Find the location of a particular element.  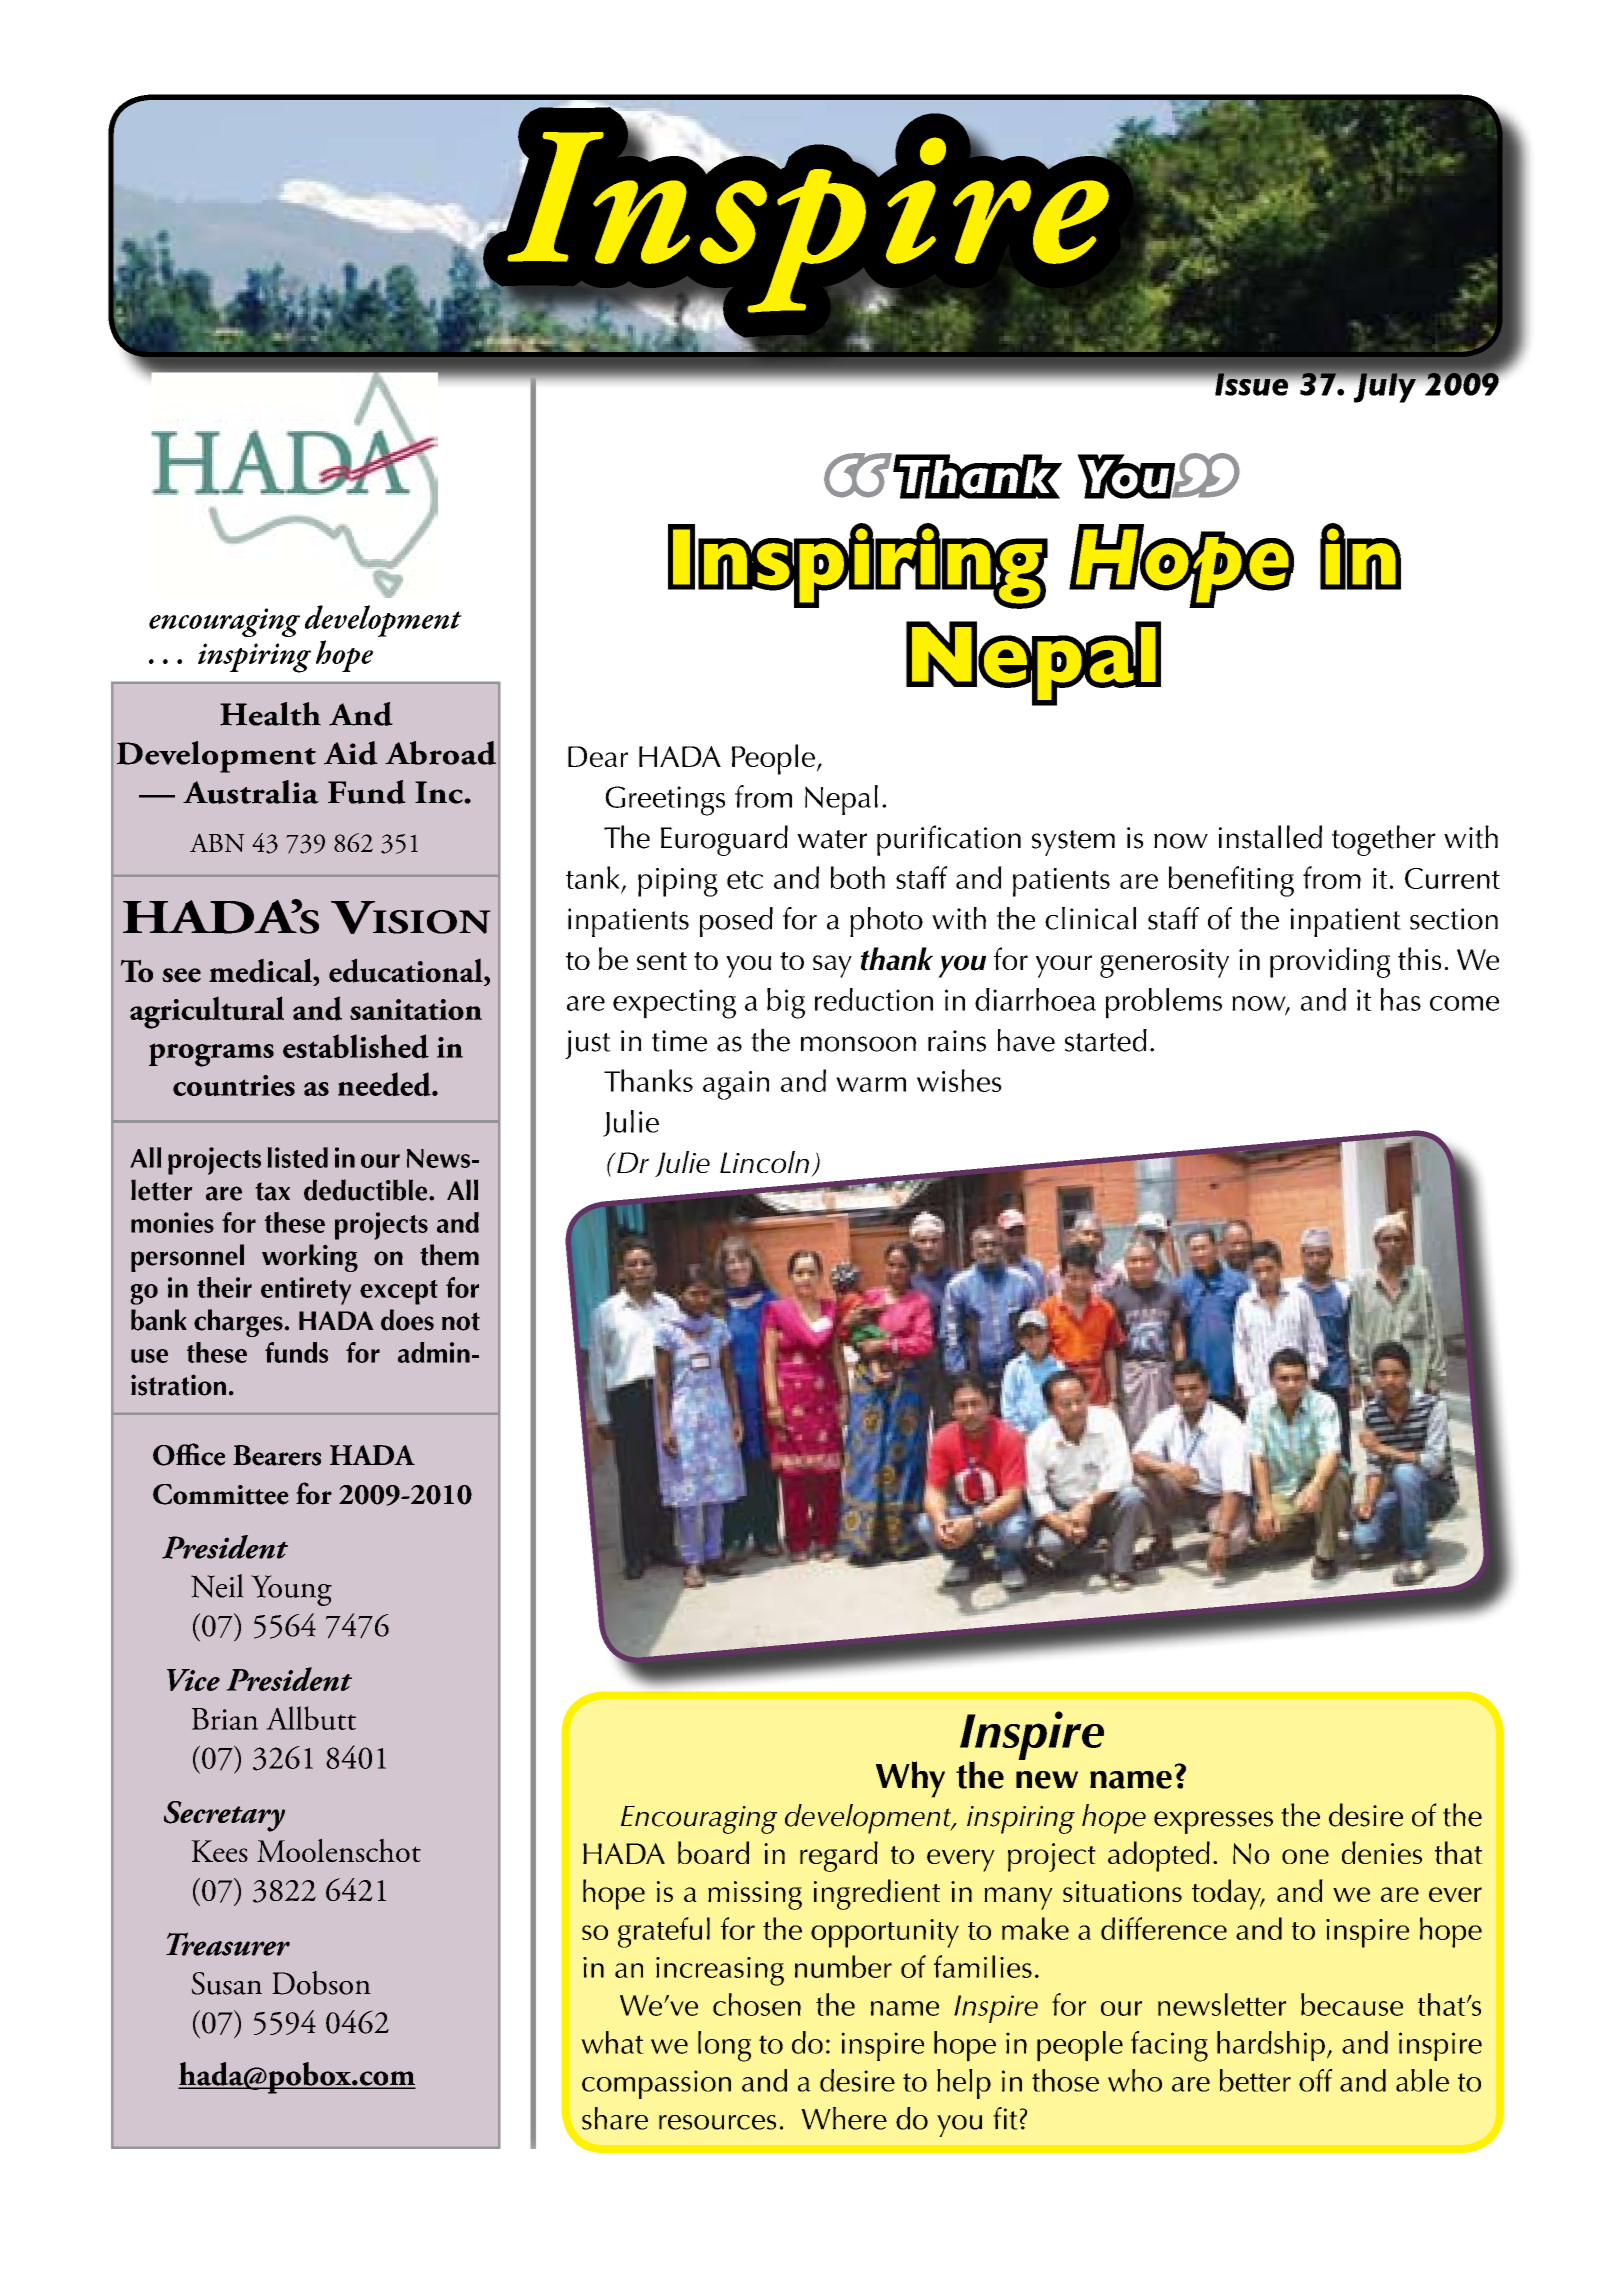

started is located at coordinates (1106, 1040).
